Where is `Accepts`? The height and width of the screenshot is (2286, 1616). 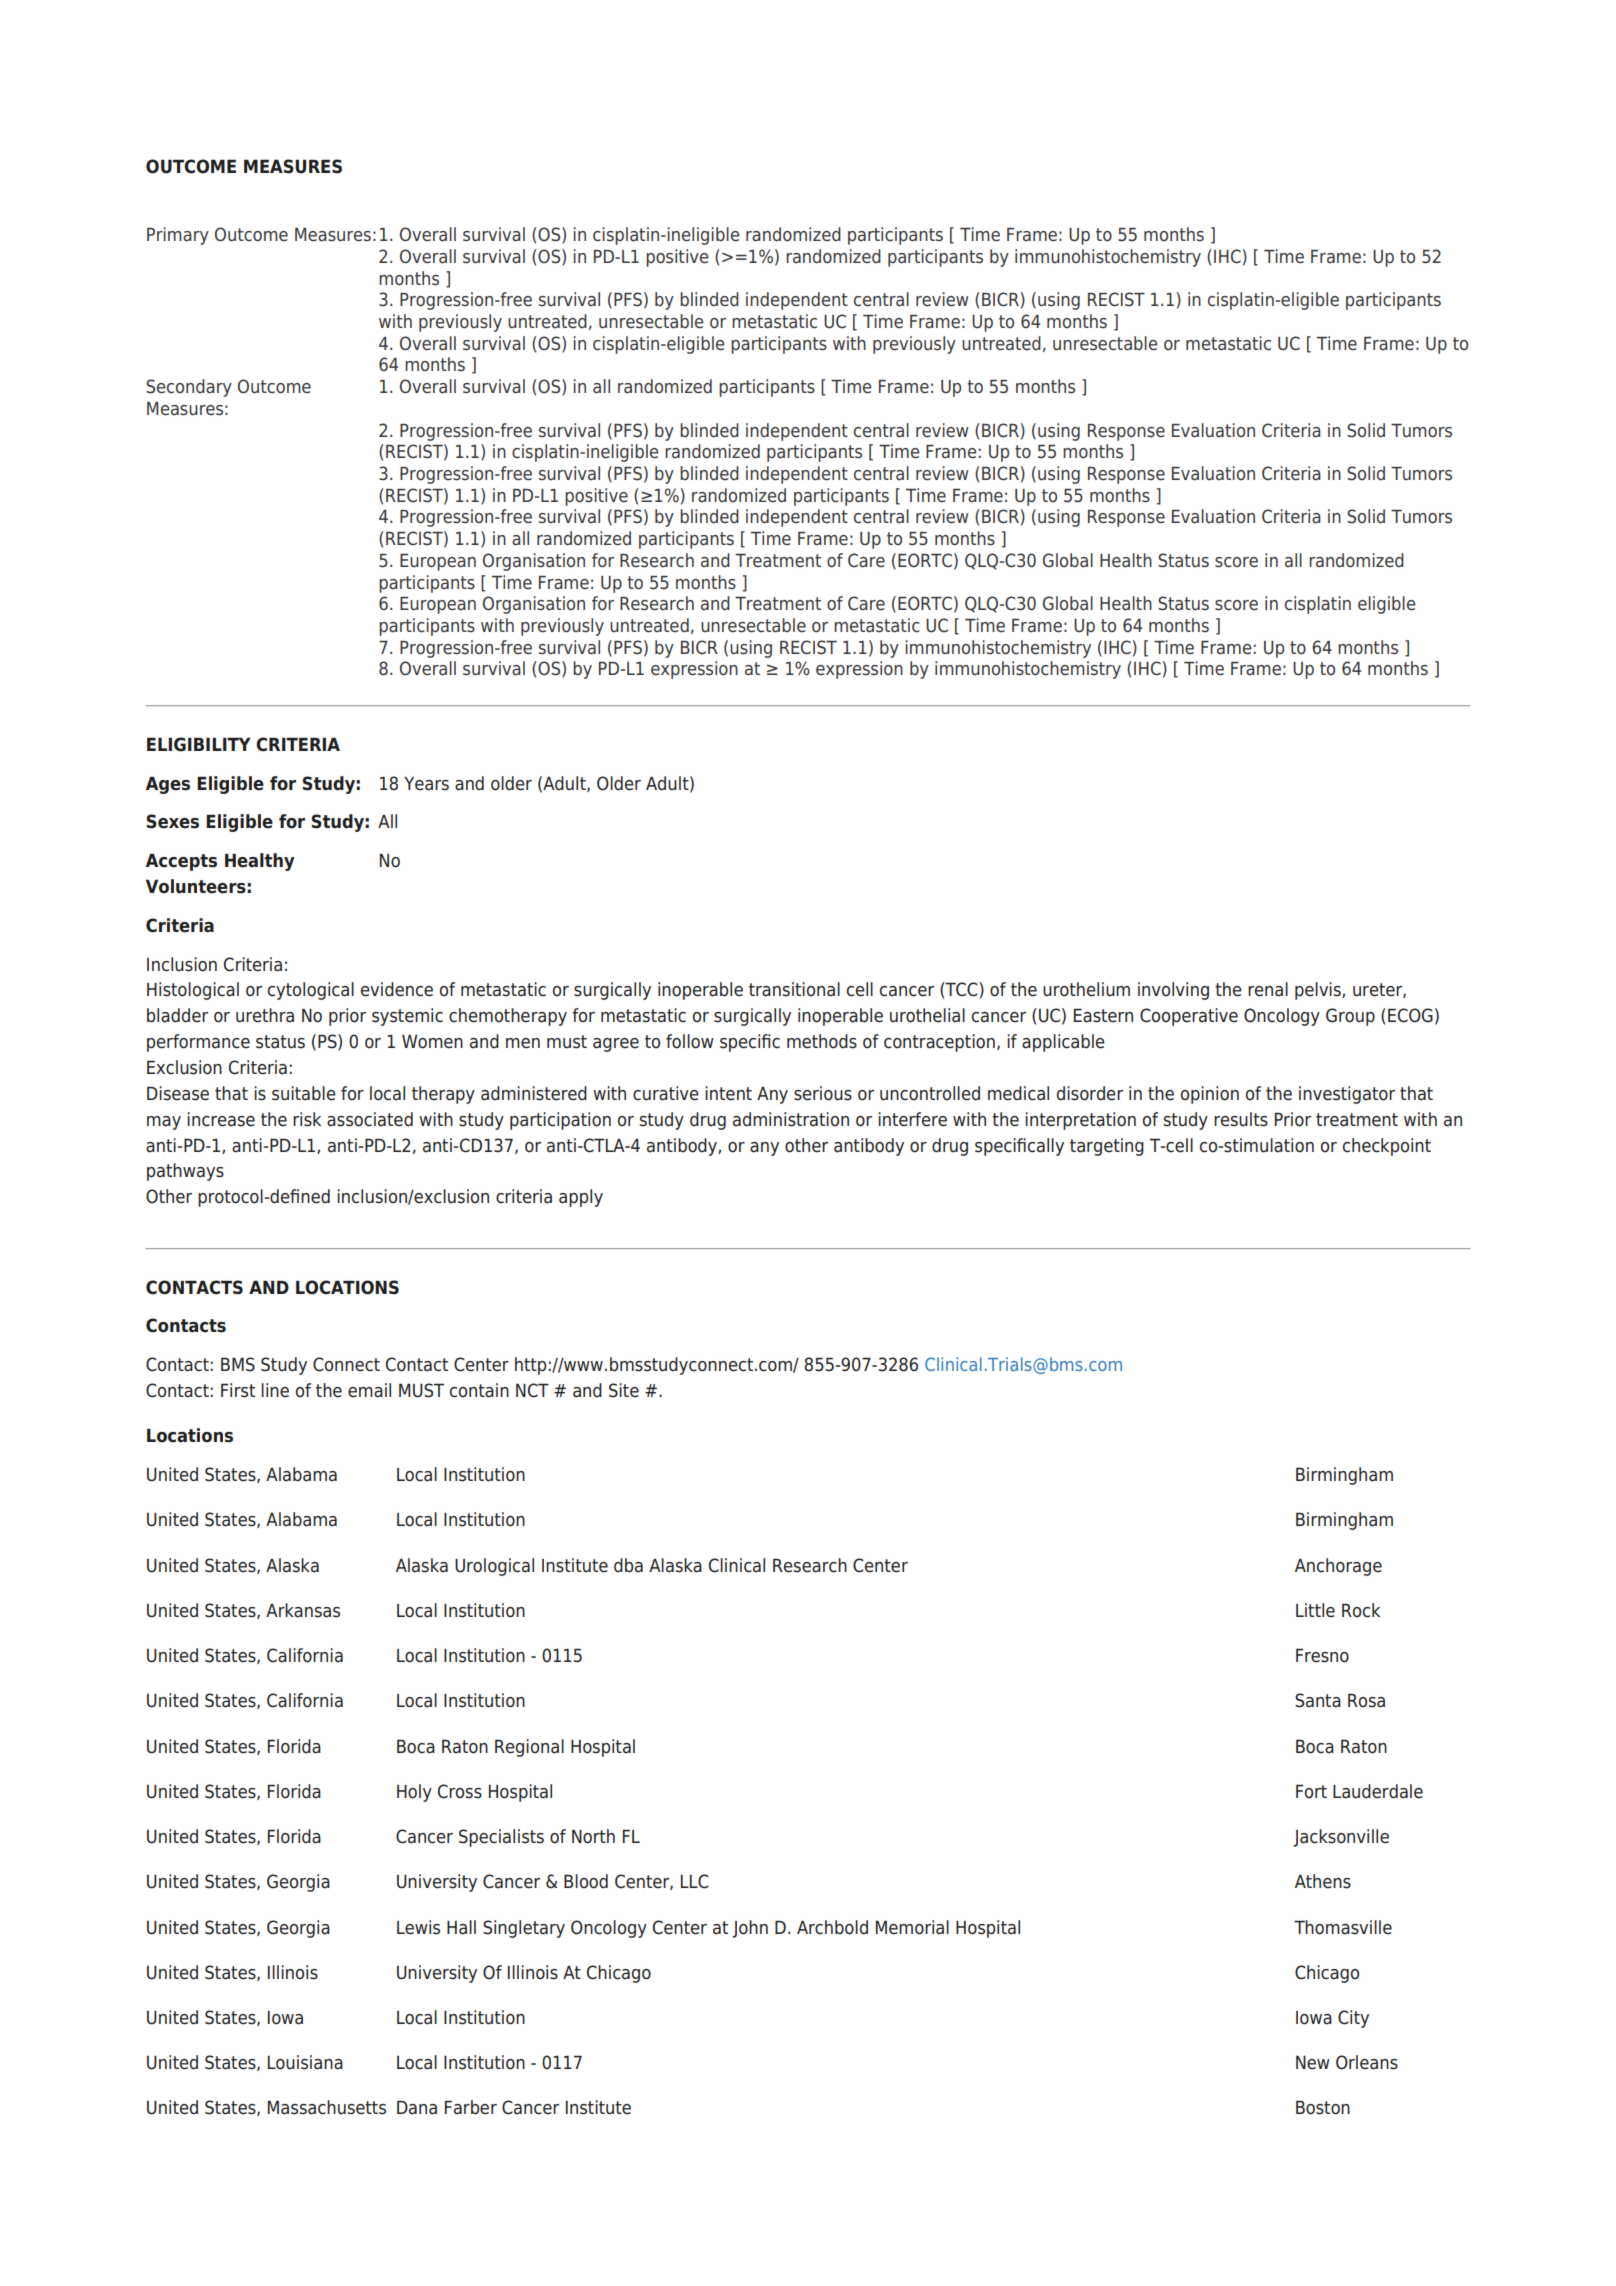
Accepts is located at coordinates (181, 862).
